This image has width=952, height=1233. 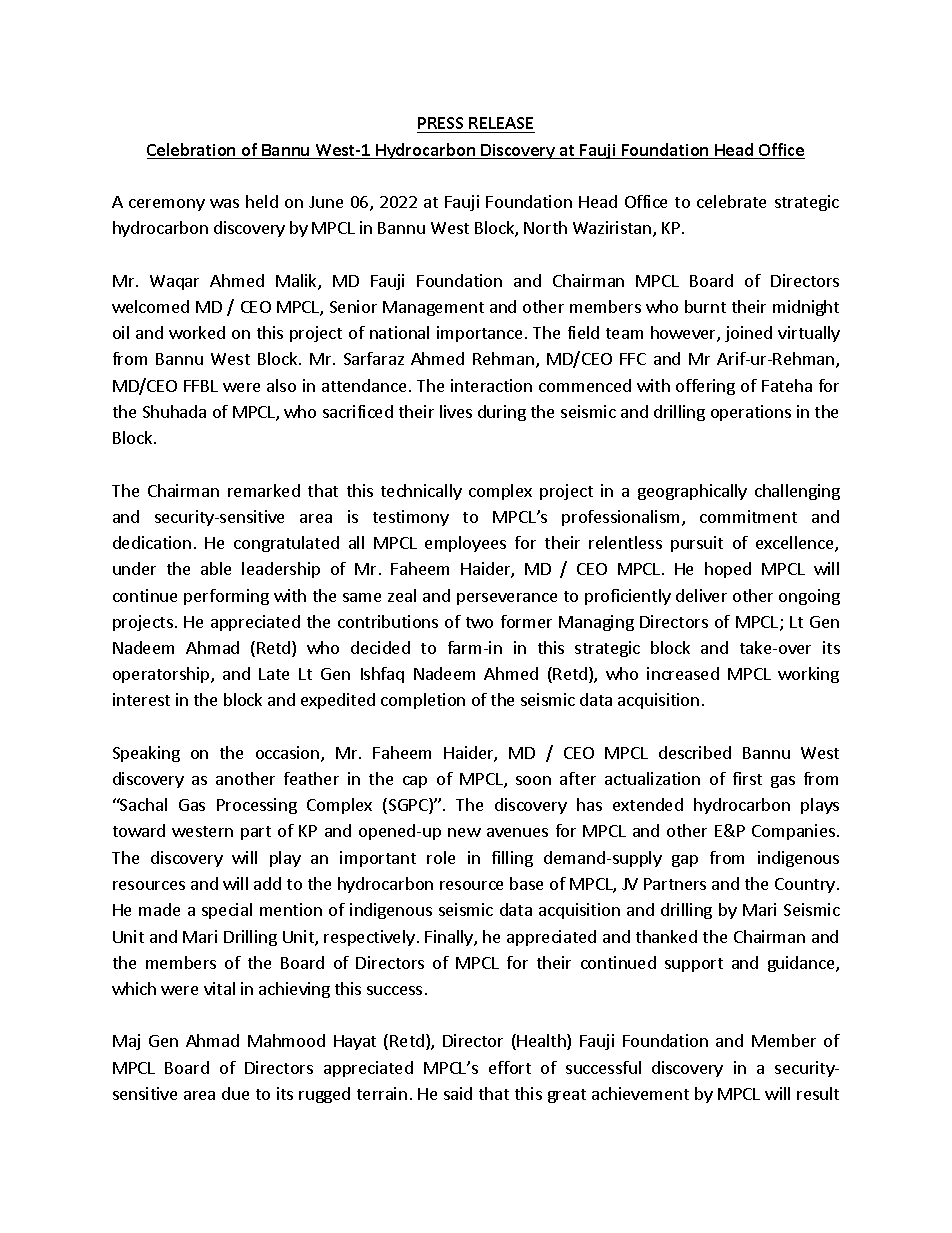 What do you see at coordinates (464, 832) in the image?
I see `new` at bounding box center [464, 832].
